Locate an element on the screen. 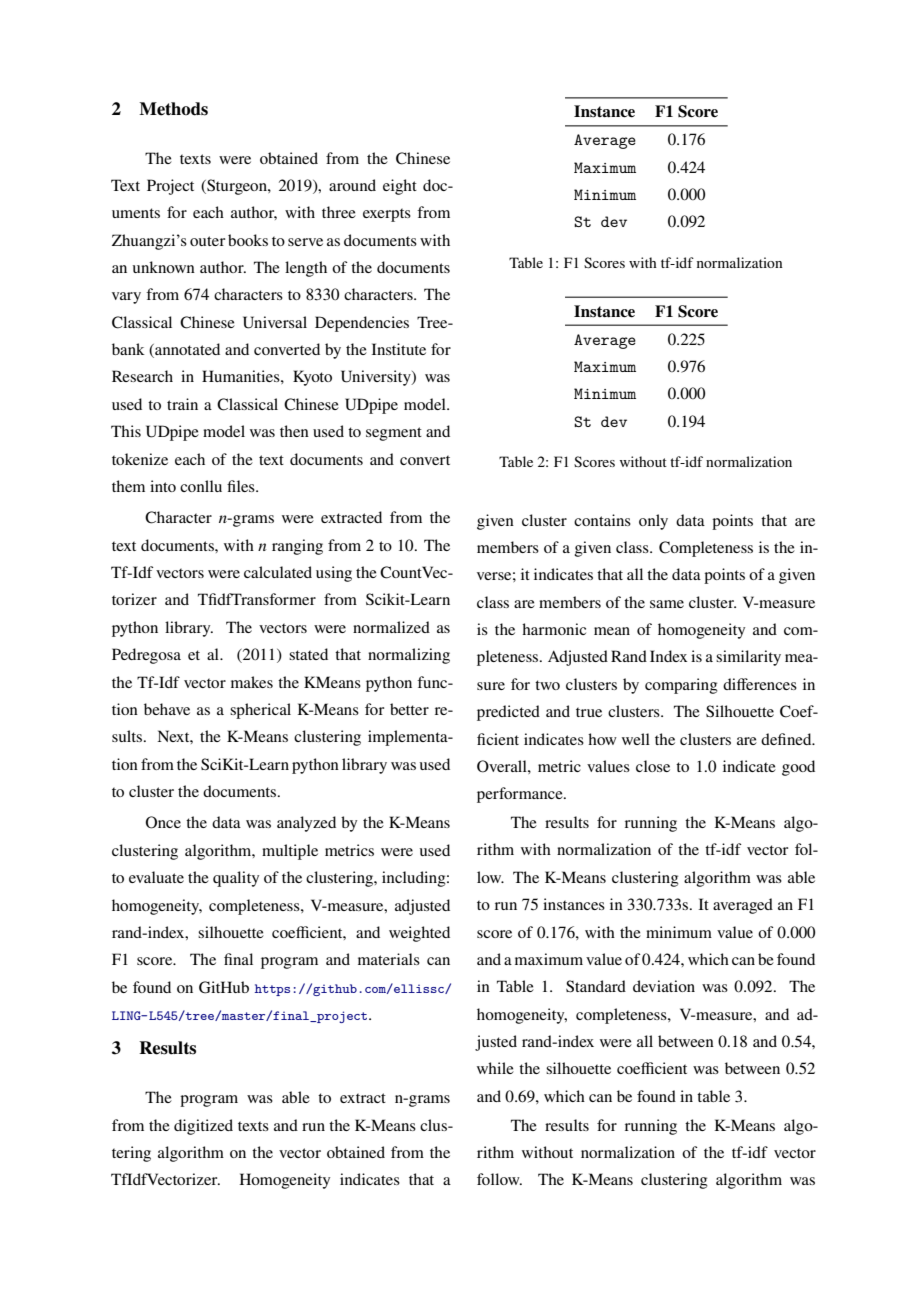 The height and width of the screenshot is (1308, 924). Standard is located at coordinates (596, 986).
